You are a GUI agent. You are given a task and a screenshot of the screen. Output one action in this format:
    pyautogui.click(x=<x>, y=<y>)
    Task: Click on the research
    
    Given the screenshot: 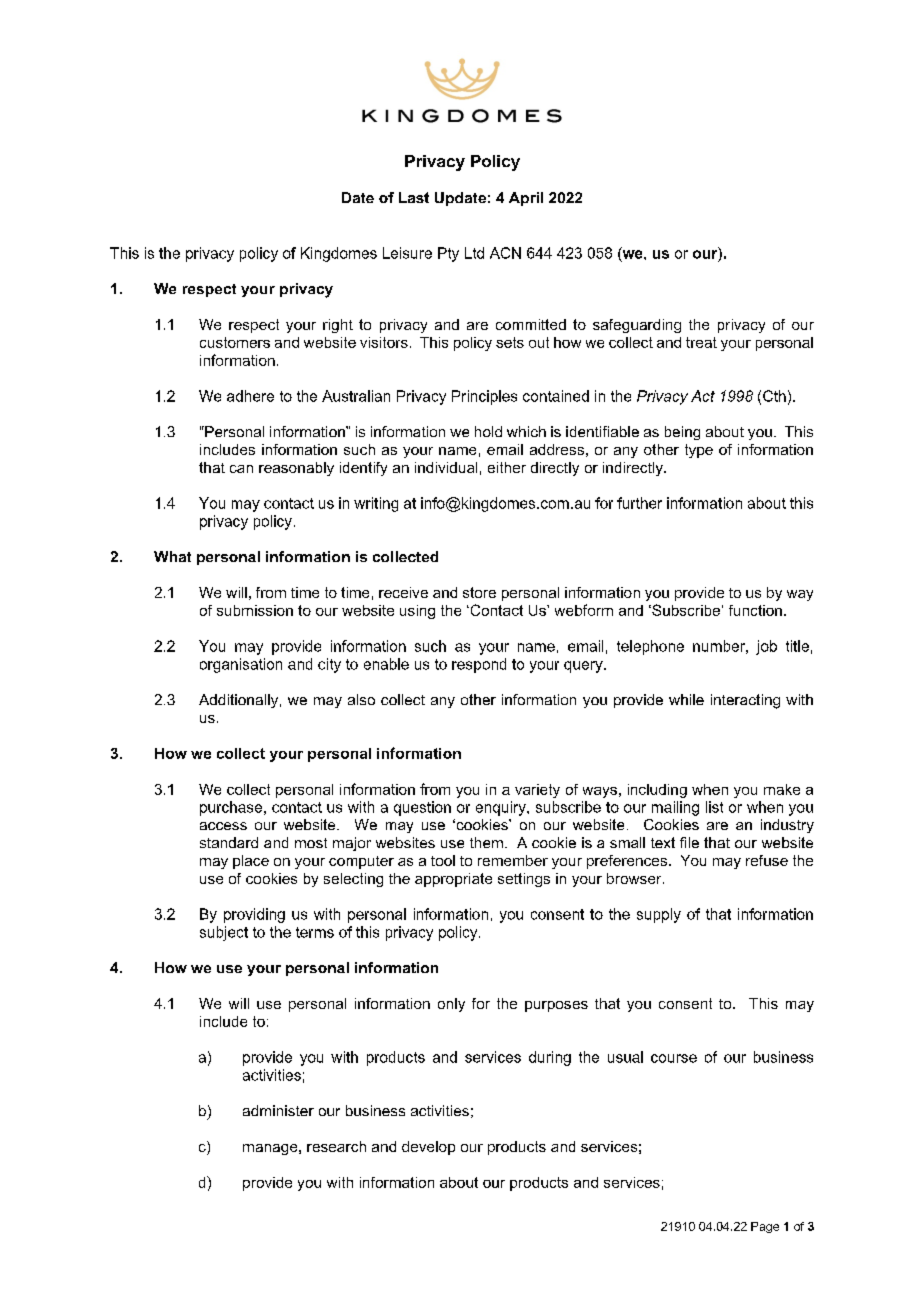 What is the action you would take?
    pyautogui.click(x=336, y=1146)
